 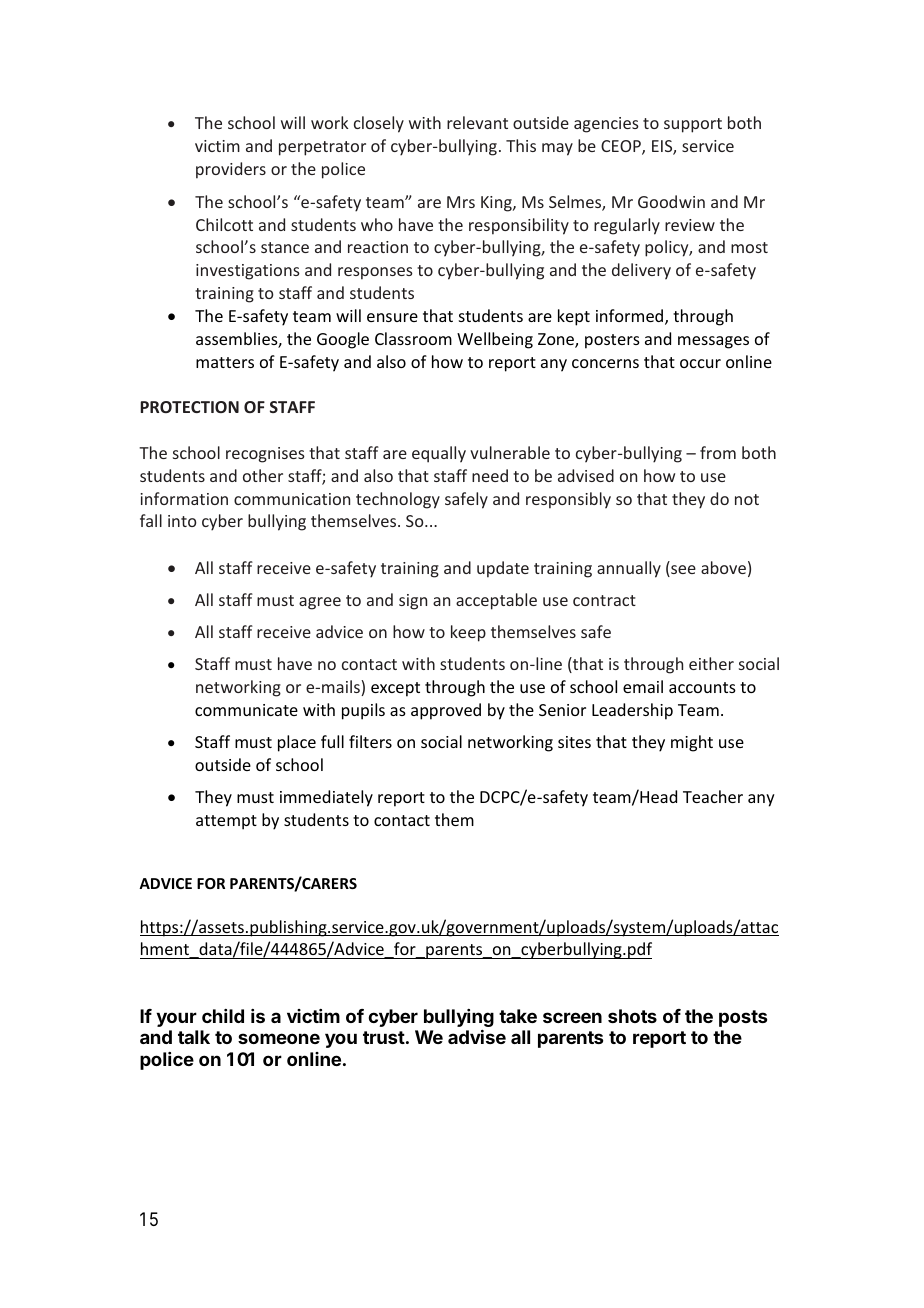 I want to click on child, so click(x=223, y=1016).
